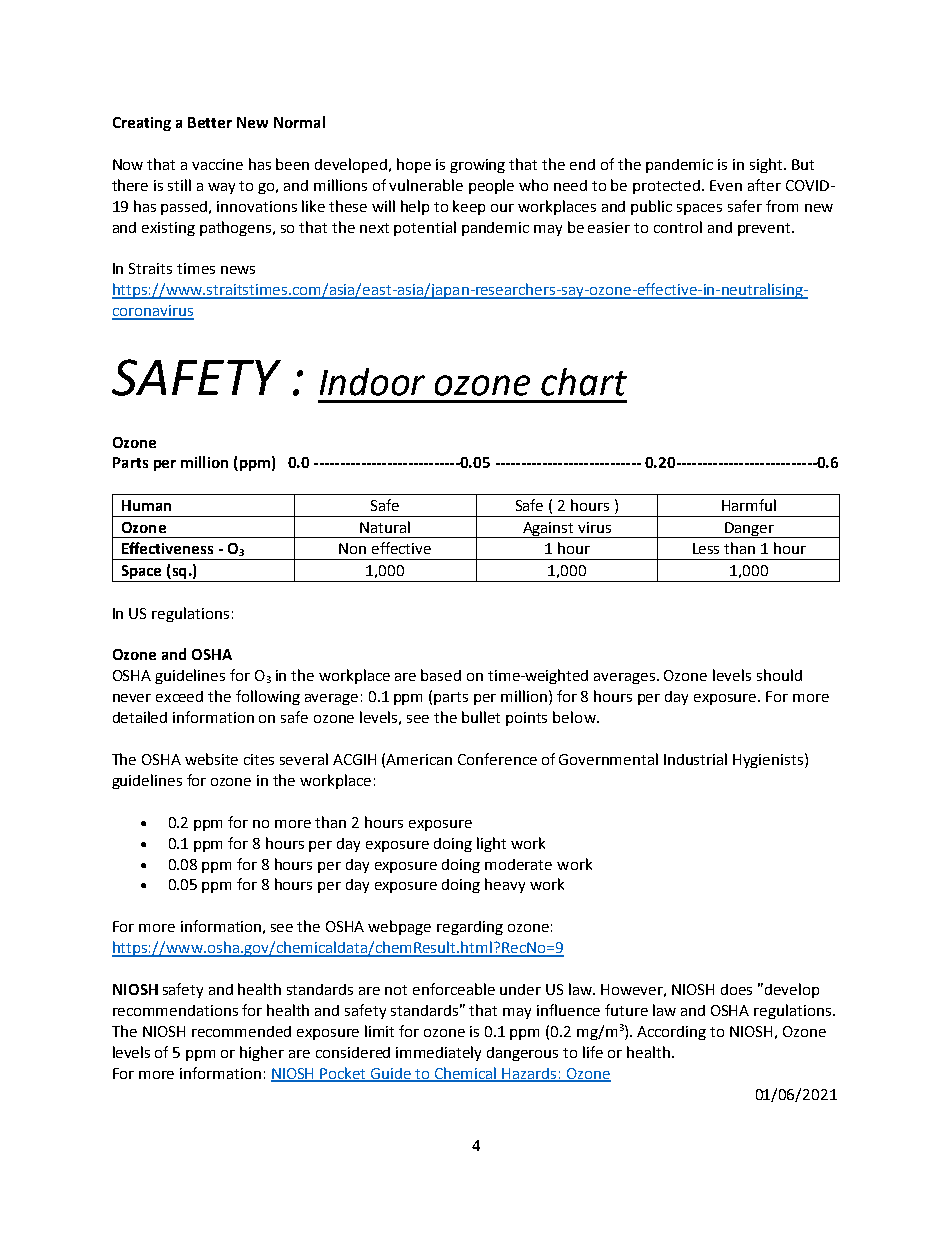 This screenshot has height=1233, width=952. I want to click on exceed, so click(179, 696).
